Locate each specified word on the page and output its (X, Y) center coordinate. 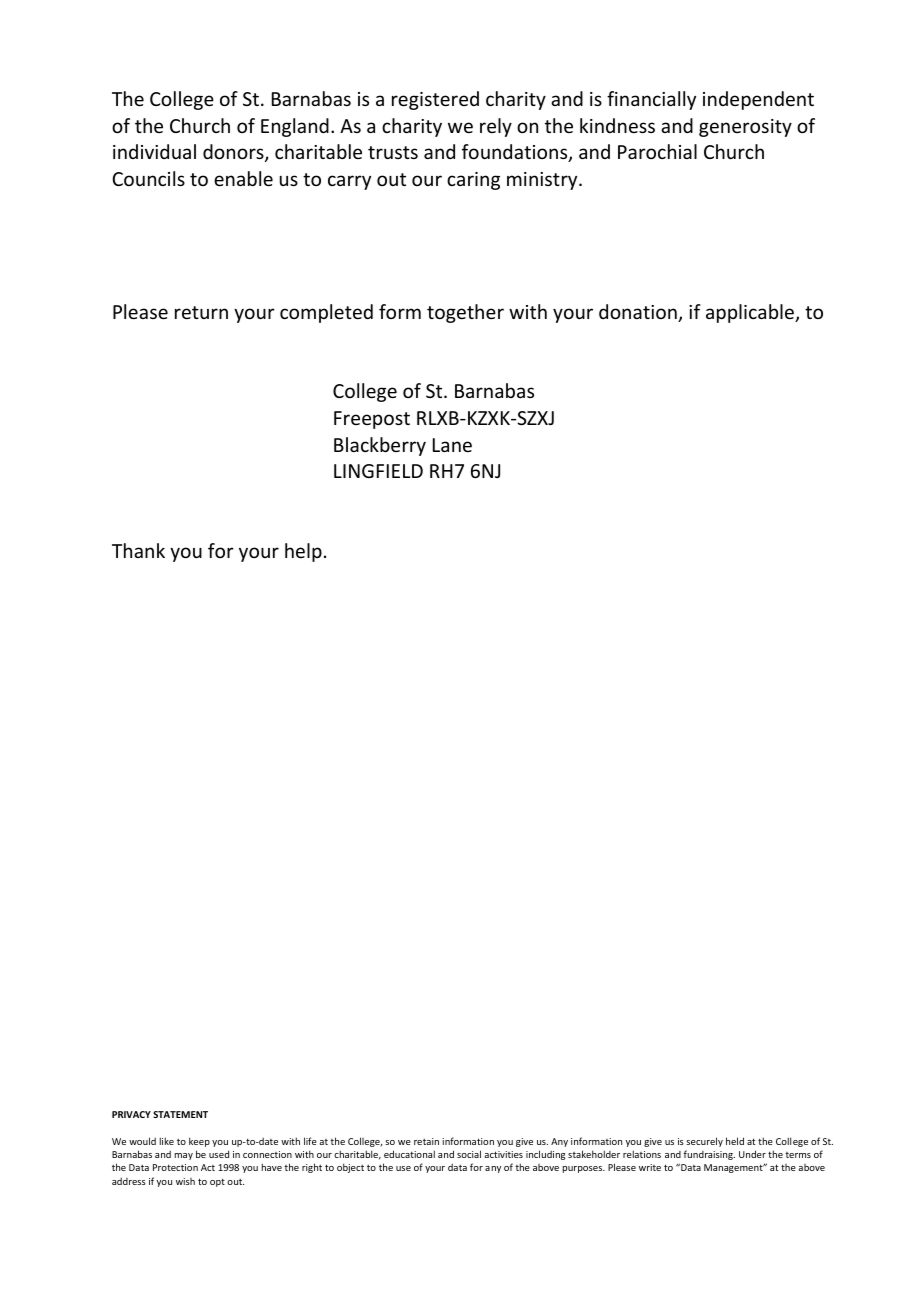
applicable (751, 313)
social (469, 1154)
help (303, 552)
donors (234, 153)
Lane (452, 445)
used (219, 1154)
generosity (745, 128)
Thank (138, 550)
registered (435, 100)
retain (426, 1141)
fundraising (709, 1155)
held (735, 1141)
